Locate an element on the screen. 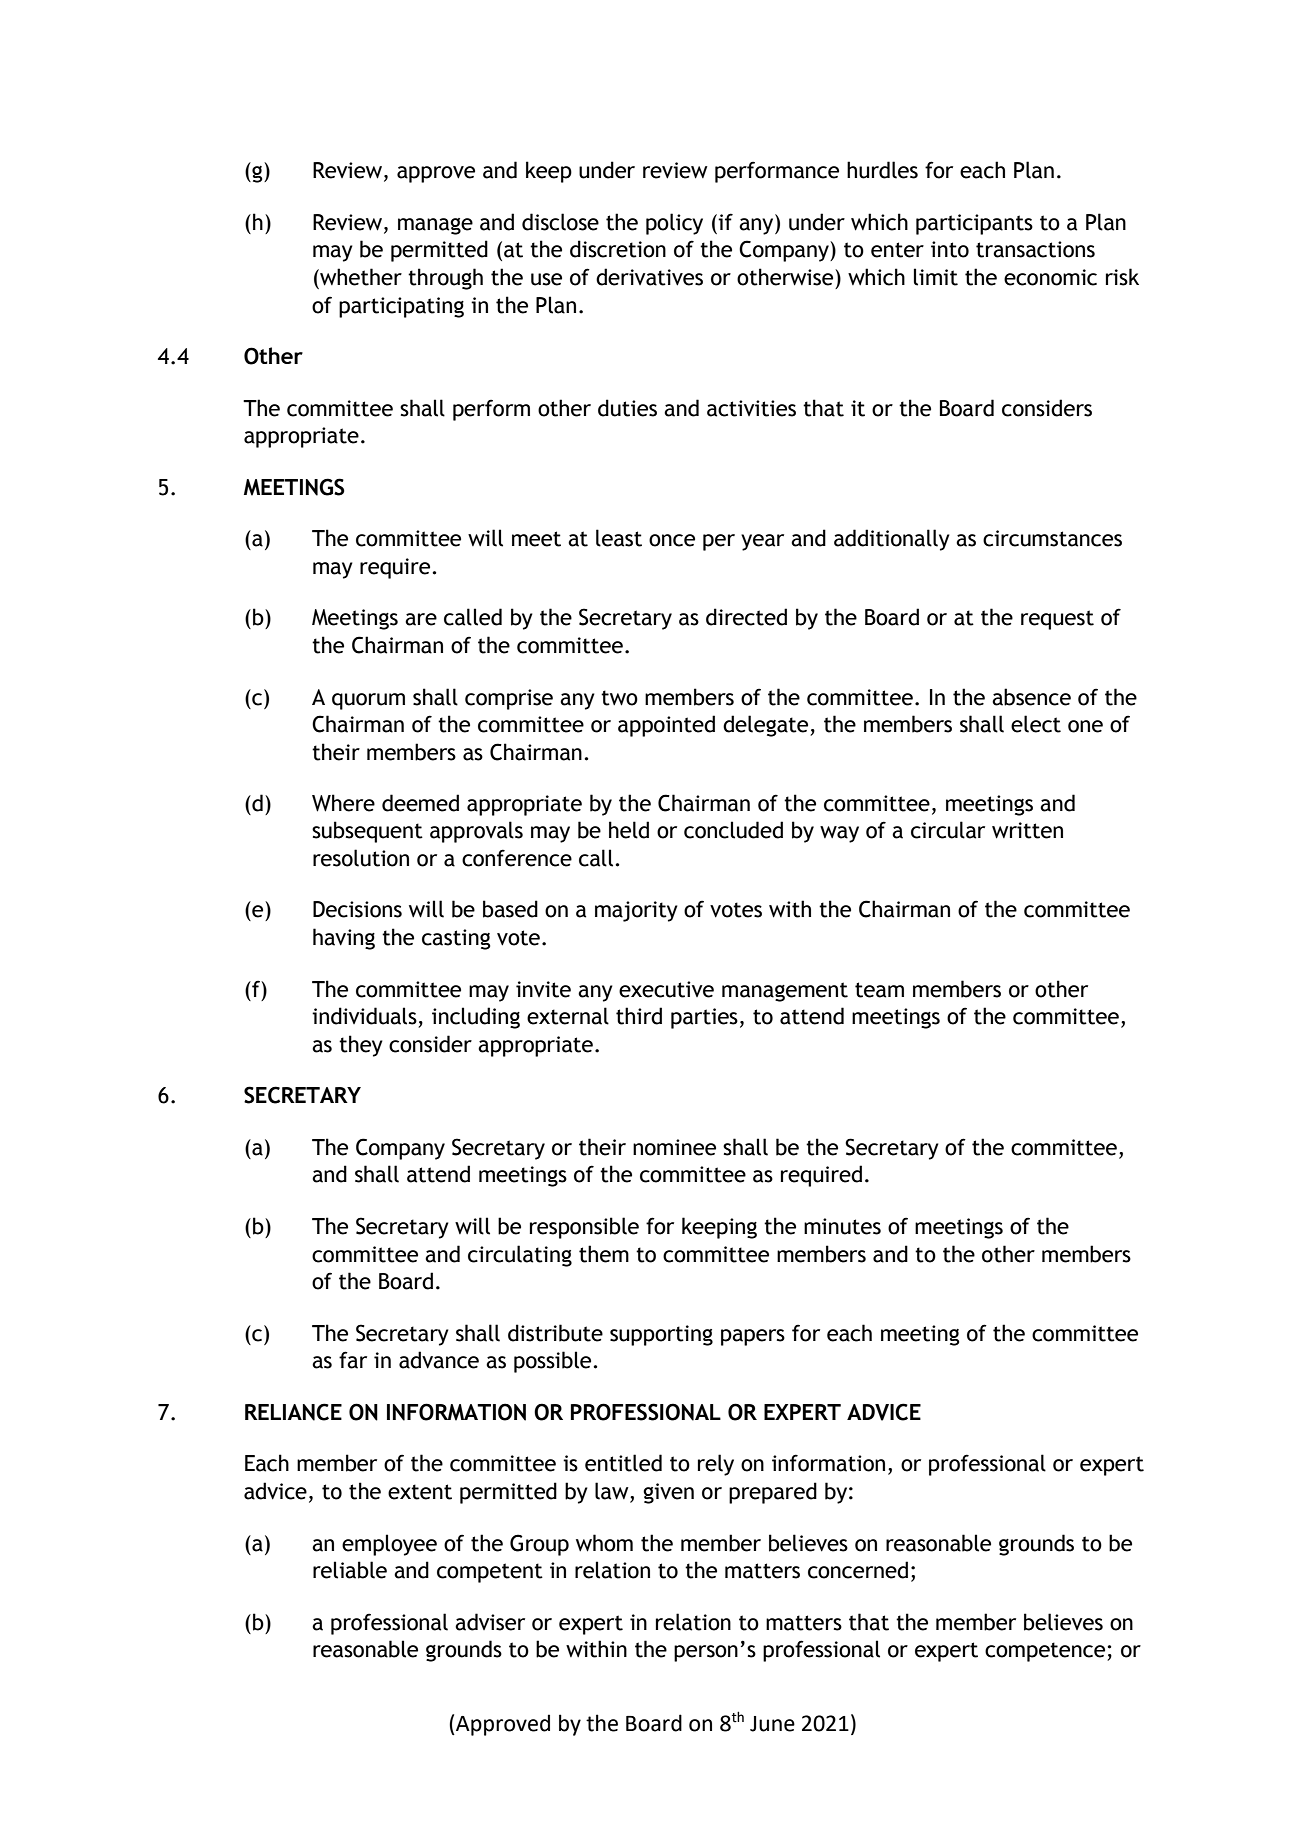 This screenshot has height=1847, width=1305. absence is located at coordinates (1031, 697).
